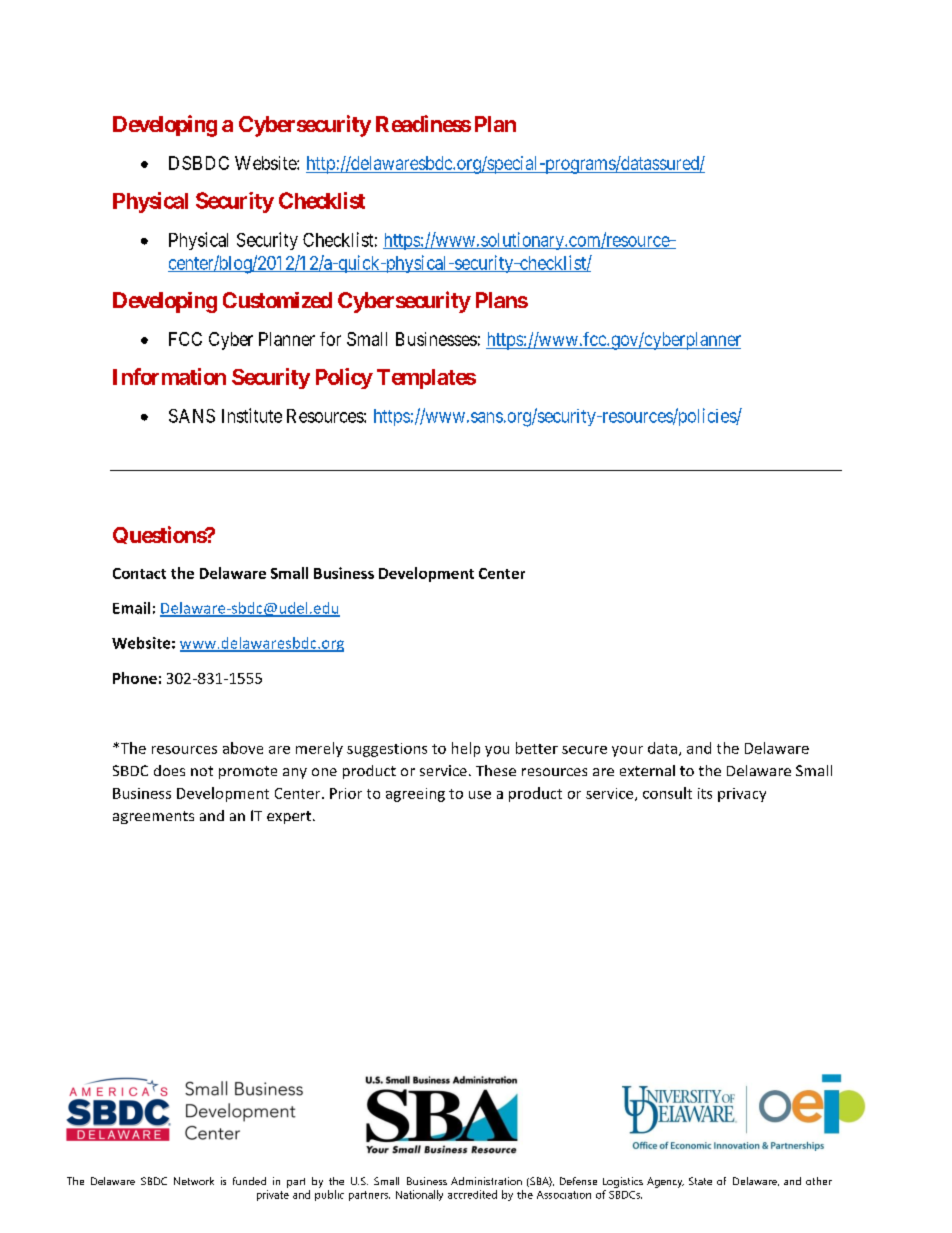  What do you see at coordinates (344, 378) in the screenshot?
I see `Policy` at bounding box center [344, 378].
